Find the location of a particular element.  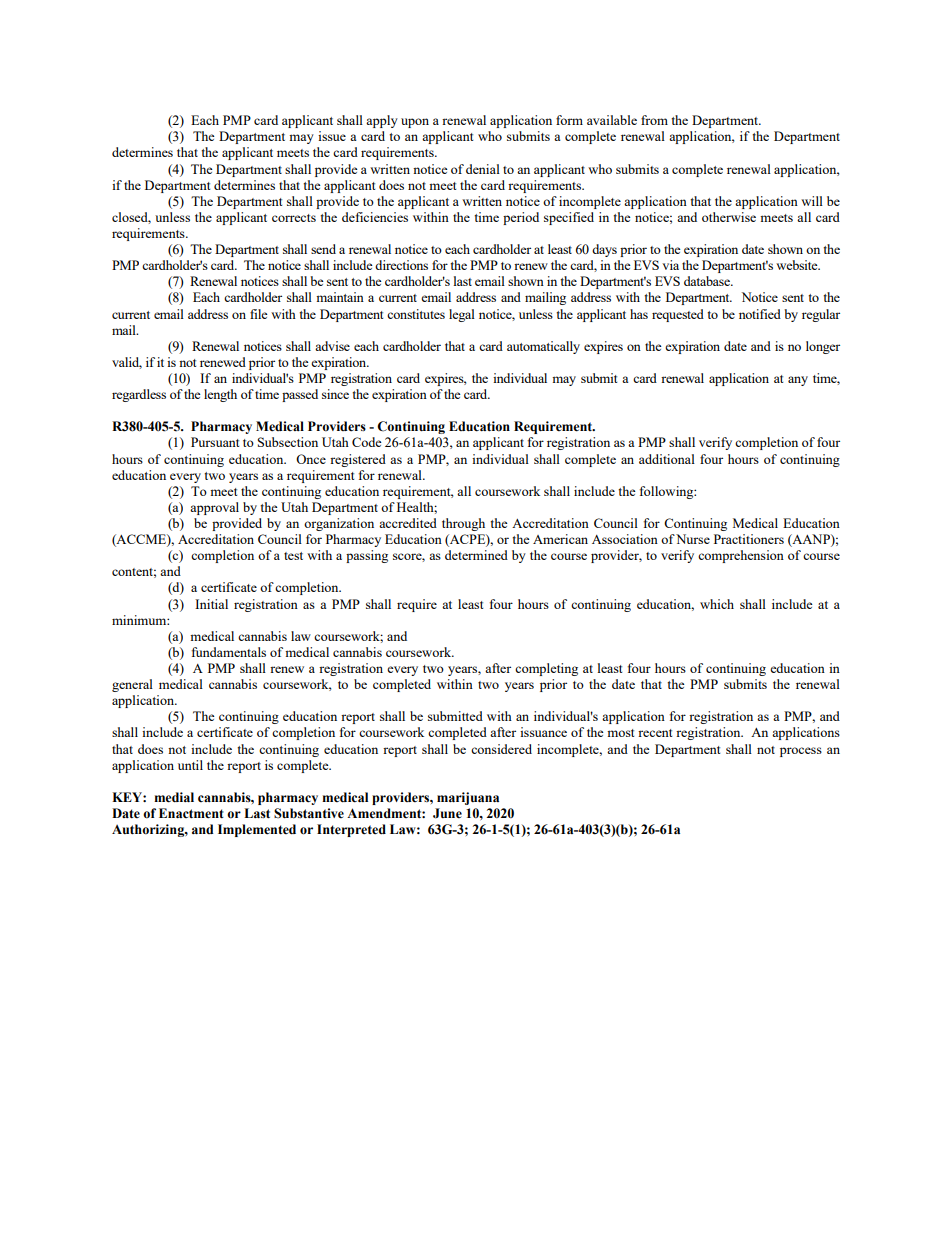

automatically is located at coordinates (543, 347).
